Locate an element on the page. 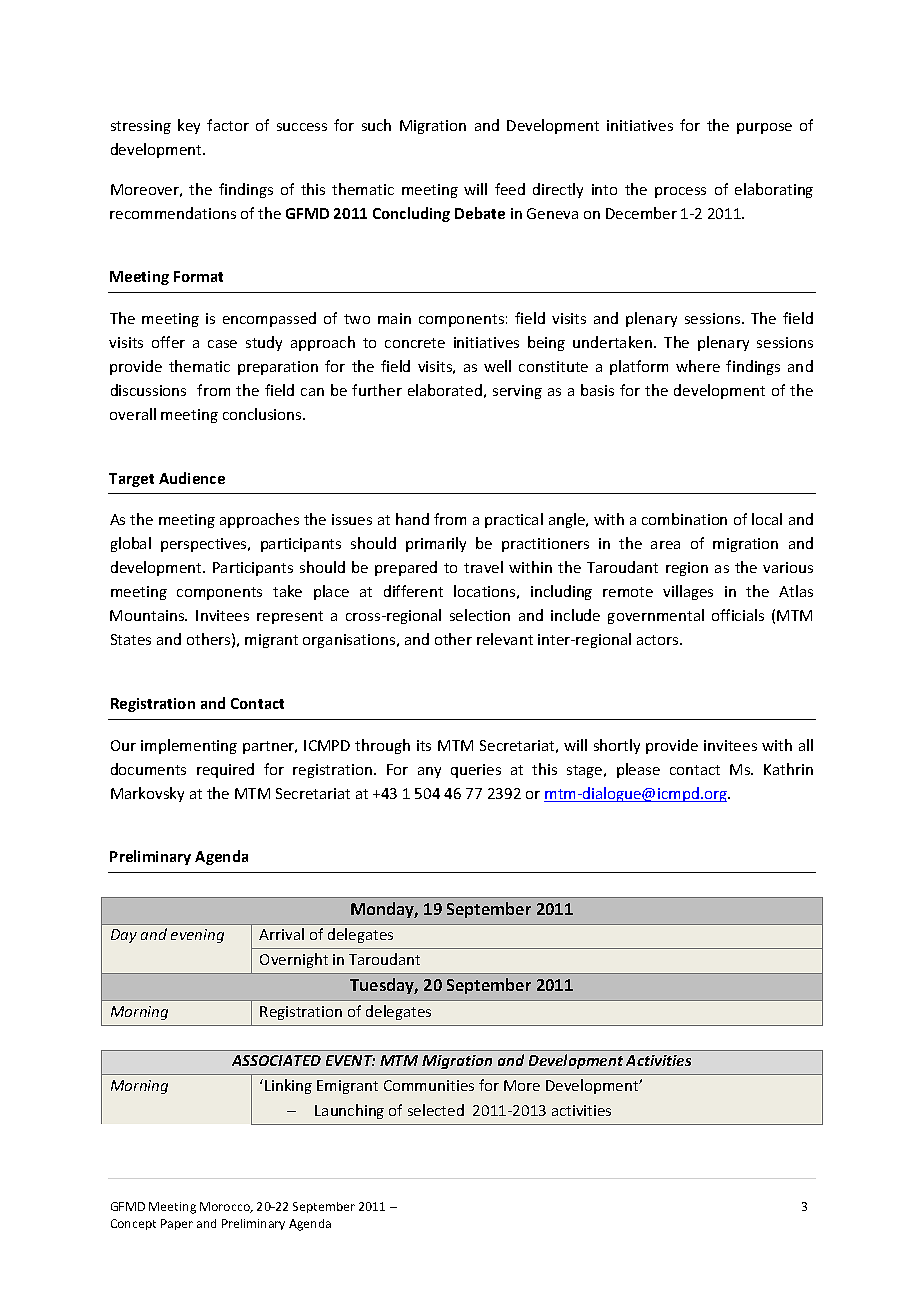 The image size is (924, 1308). actors is located at coordinates (659, 640).
